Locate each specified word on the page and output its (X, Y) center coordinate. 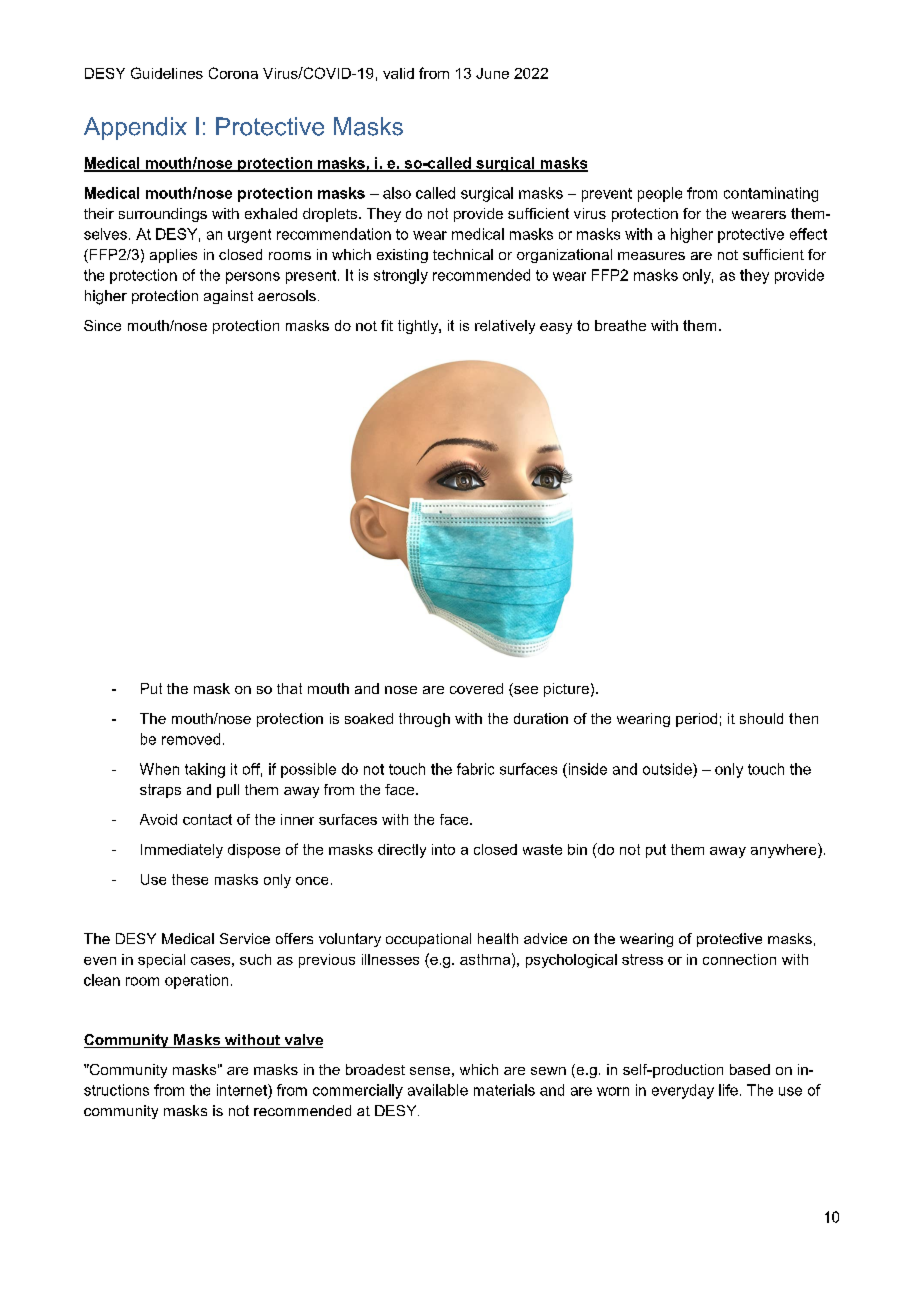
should (761, 718)
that (289, 688)
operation (196, 981)
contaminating (771, 194)
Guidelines (167, 73)
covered (476, 688)
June (492, 73)
